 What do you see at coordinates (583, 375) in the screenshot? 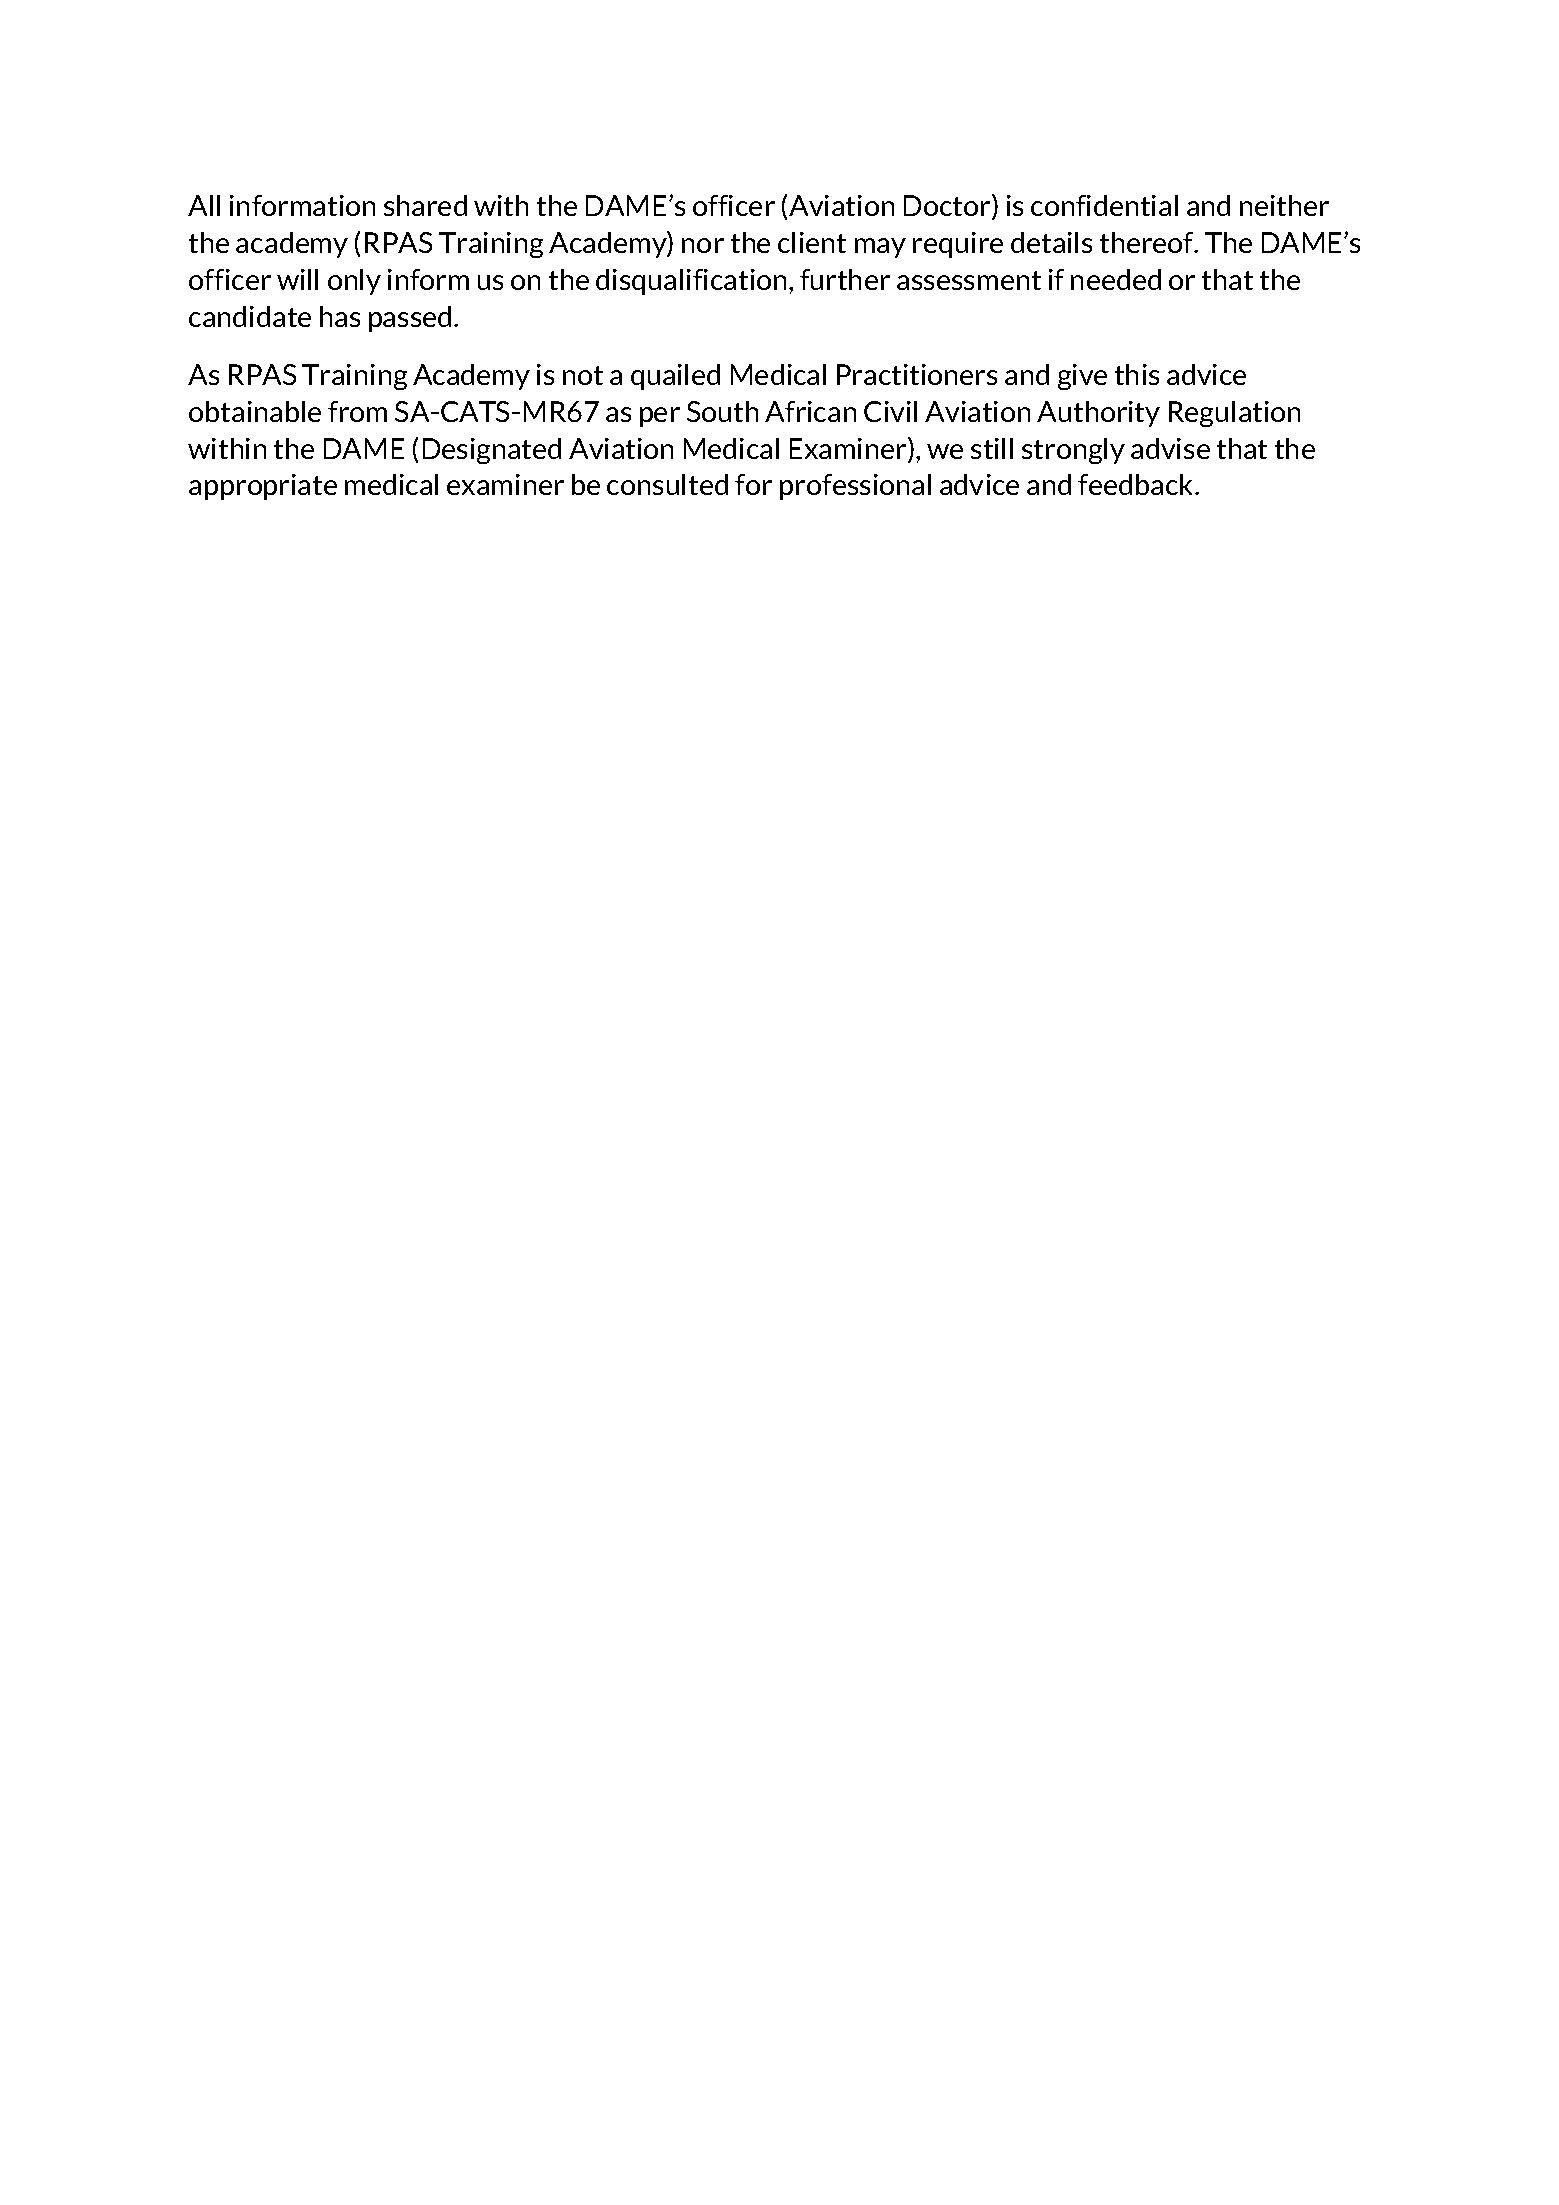
I see `not` at bounding box center [583, 375].
